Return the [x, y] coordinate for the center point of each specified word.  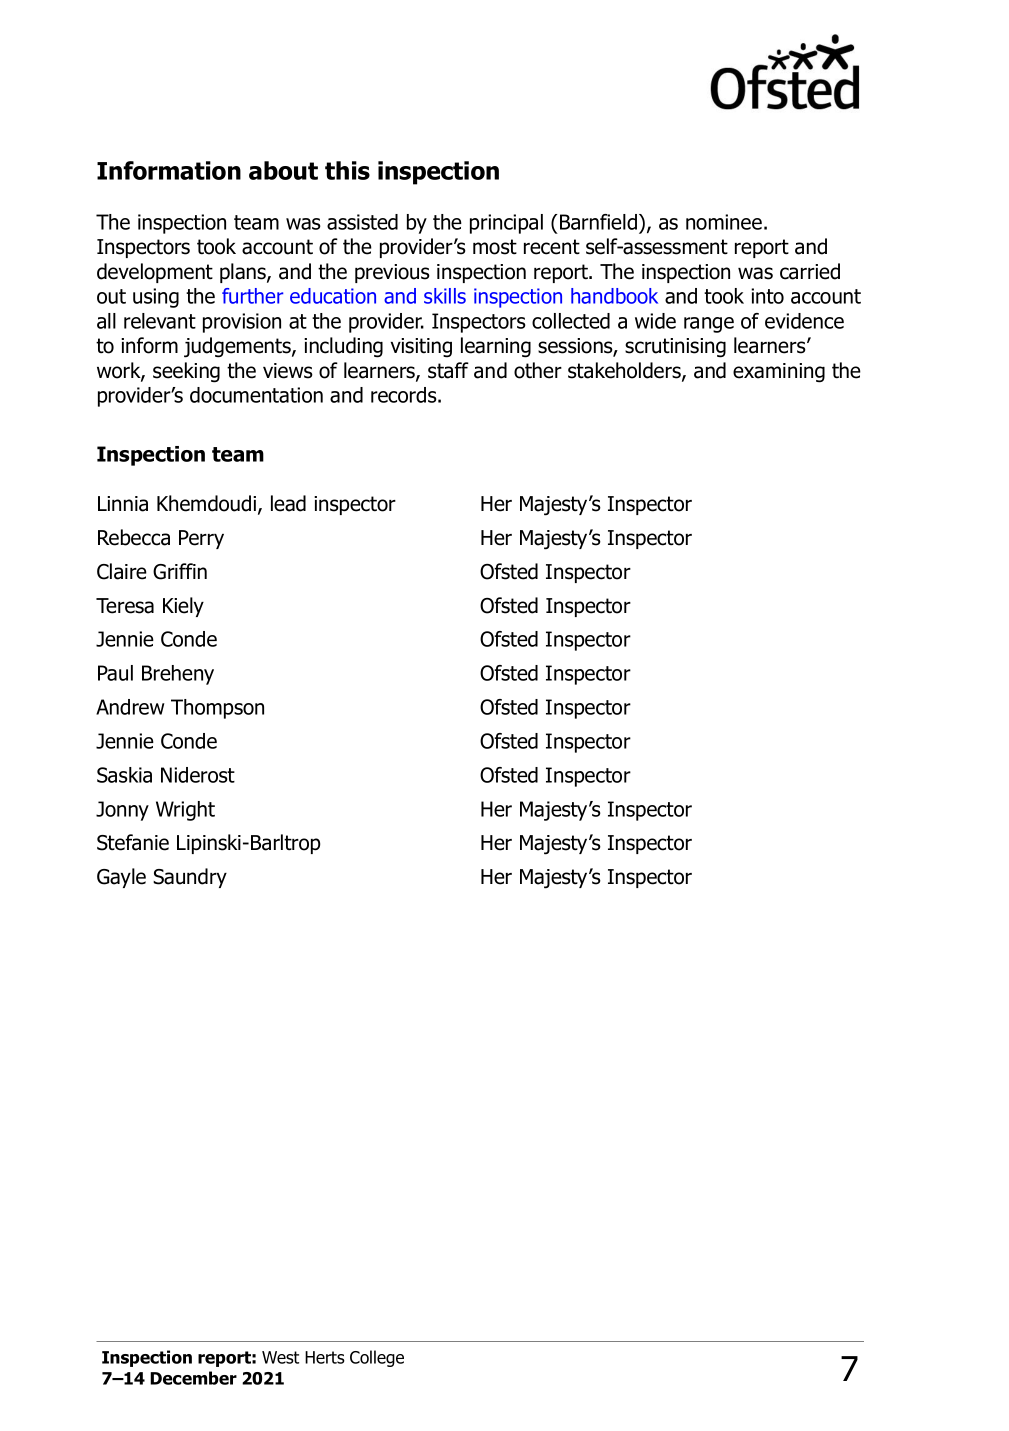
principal [506, 224]
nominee [724, 222]
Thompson [217, 709]
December [193, 1378]
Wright [185, 811]
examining [779, 373]
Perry [201, 539]
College [377, 1358]
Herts [325, 1357]
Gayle [121, 878]
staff [448, 370]
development [155, 273]
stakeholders [625, 371]
